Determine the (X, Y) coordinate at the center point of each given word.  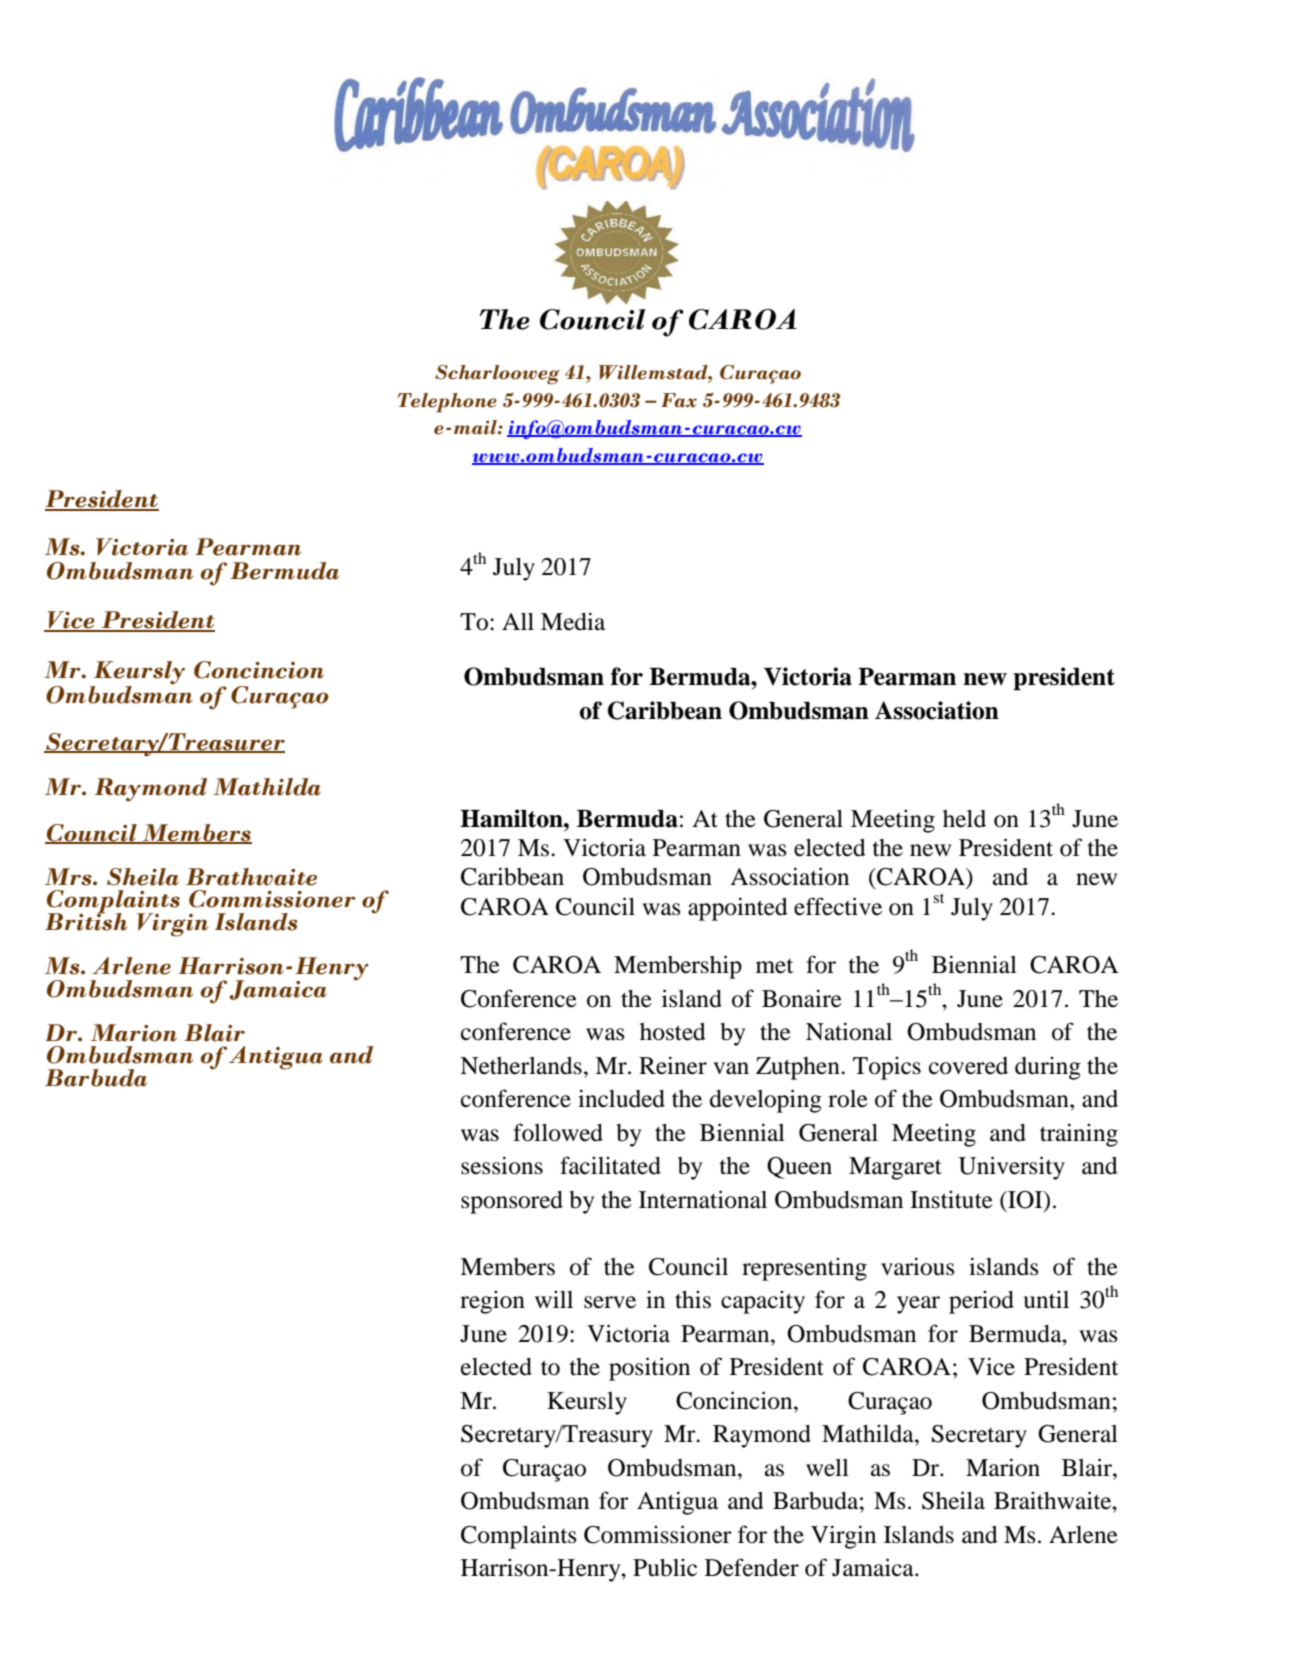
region (492, 1302)
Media (573, 621)
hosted (673, 1032)
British (86, 921)
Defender (752, 1567)
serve (610, 1302)
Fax (679, 400)
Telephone (447, 403)
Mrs (69, 877)
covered (968, 1066)
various (918, 1266)
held (964, 819)
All (518, 621)
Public (665, 1567)
